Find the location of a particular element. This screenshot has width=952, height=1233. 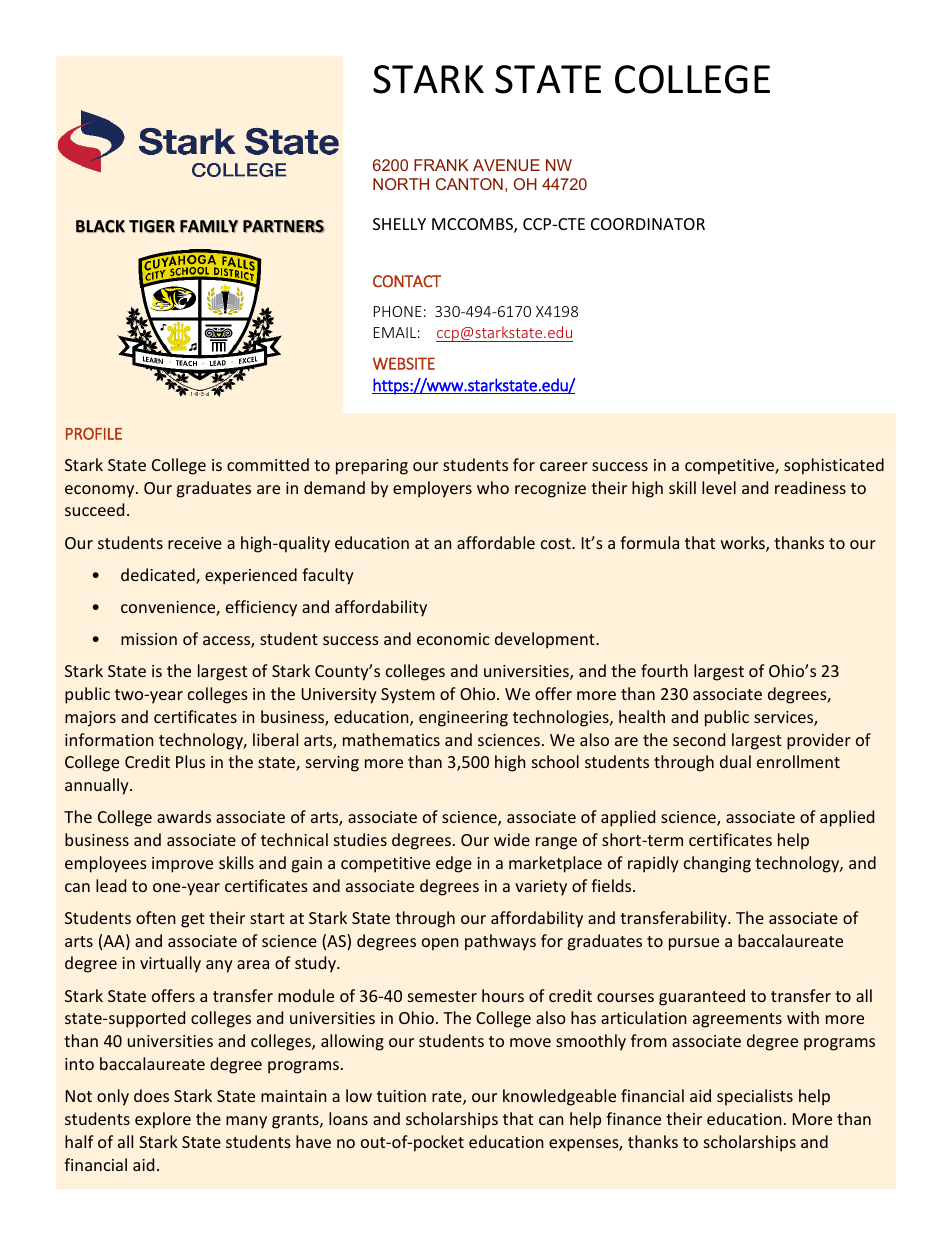

TIGER is located at coordinates (152, 226).
